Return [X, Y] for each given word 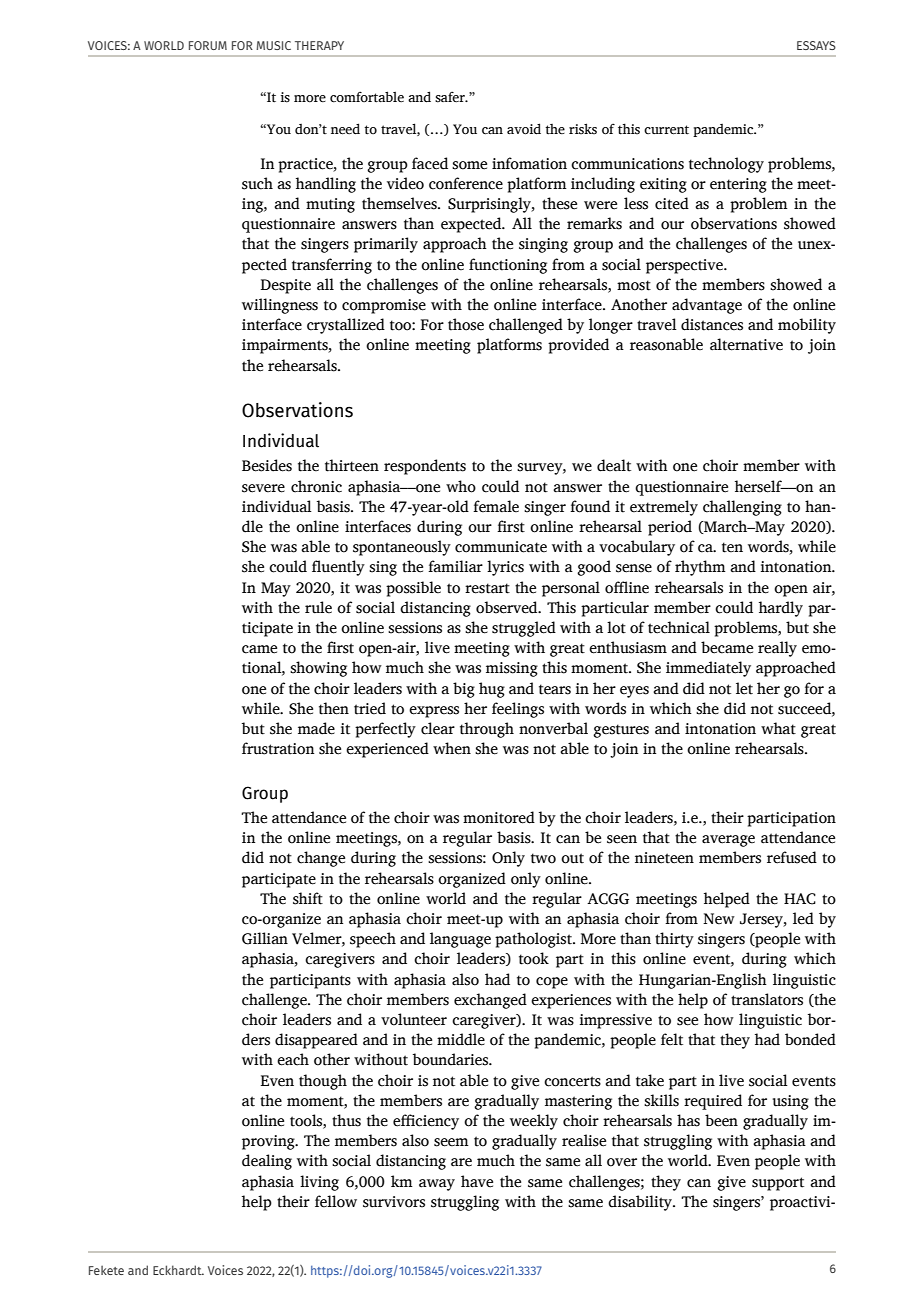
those [466, 324]
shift [308, 898]
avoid [524, 129]
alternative [746, 344]
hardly [781, 609]
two [543, 858]
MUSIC [273, 45]
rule [318, 607]
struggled [524, 629]
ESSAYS [816, 45]
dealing [267, 1162]
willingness [280, 306]
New [719, 919]
